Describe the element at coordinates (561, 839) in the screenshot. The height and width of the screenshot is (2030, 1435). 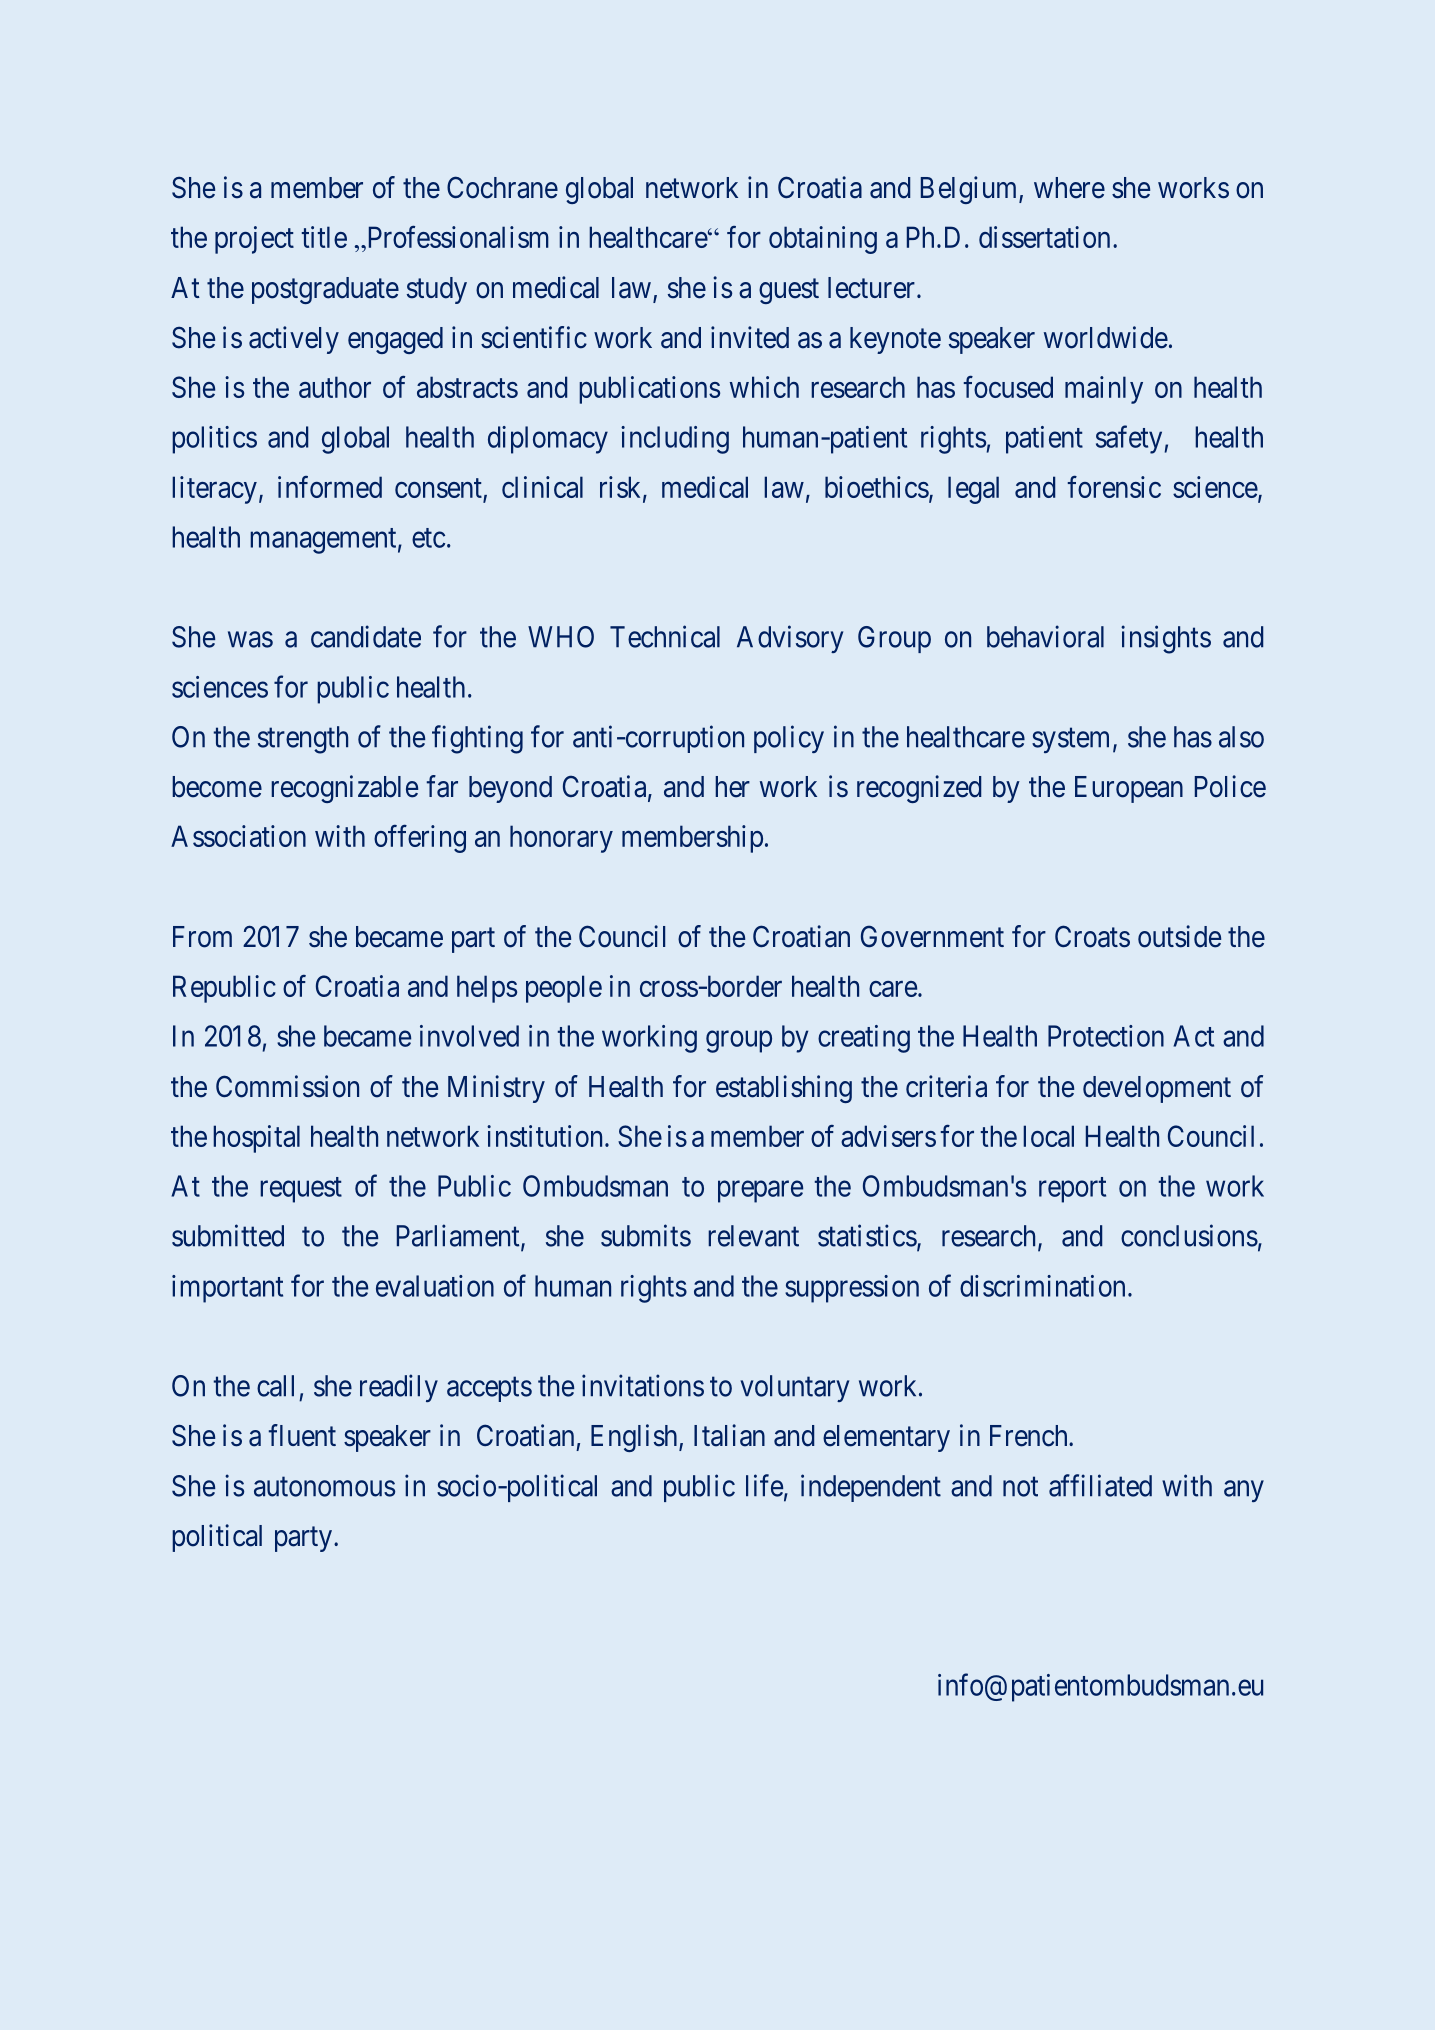
I see `honorary` at that location.
